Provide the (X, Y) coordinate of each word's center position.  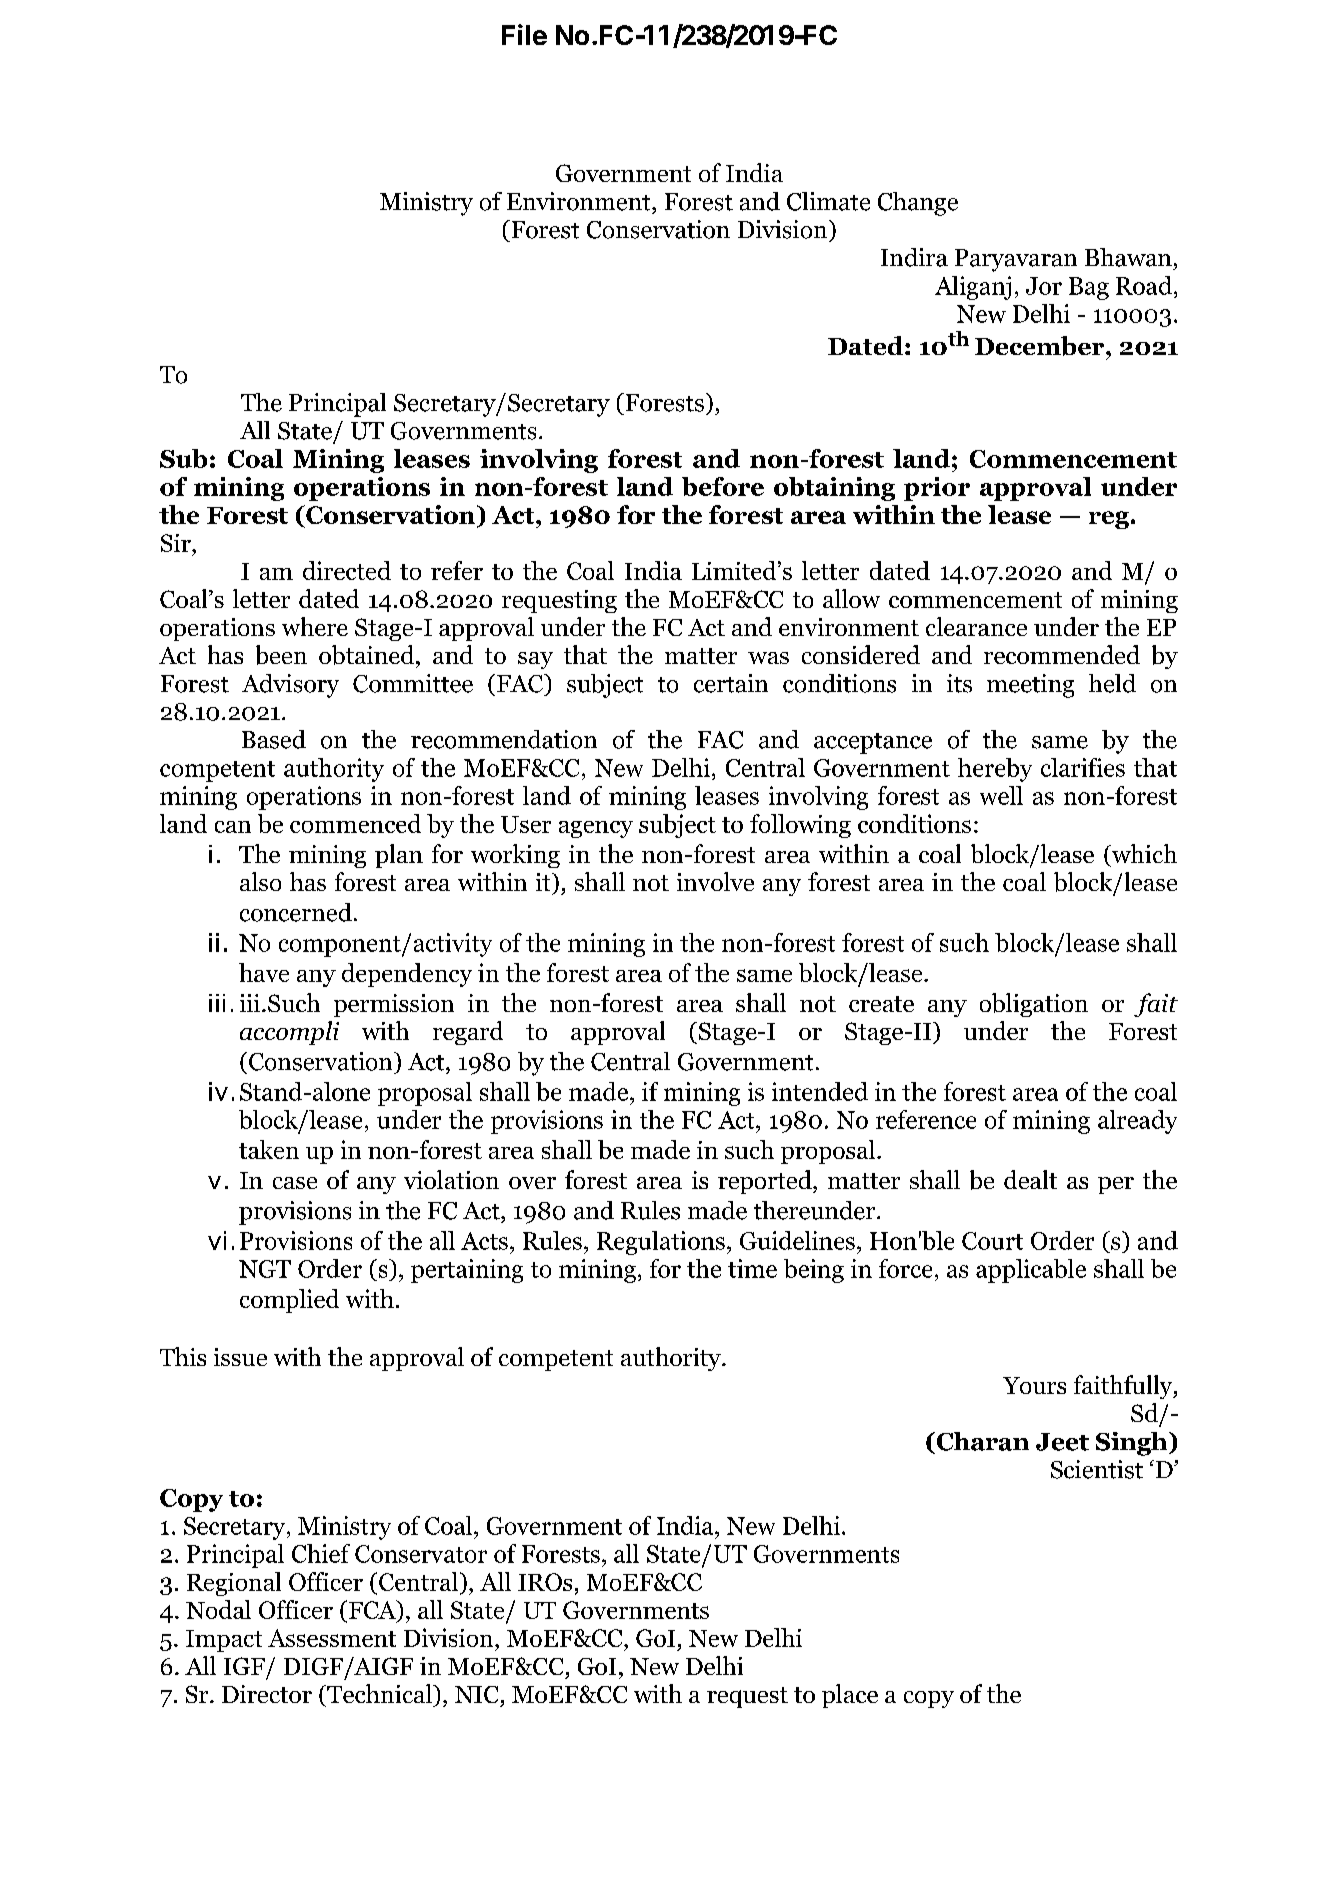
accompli (289, 1033)
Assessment (332, 1638)
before (723, 486)
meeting (1030, 686)
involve (715, 881)
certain (731, 683)
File (524, 34)
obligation (1034, 1005)
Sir (177, 543)
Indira (914, 257)
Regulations (661, 1243)
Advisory (290, 686)
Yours (1034, 1385)
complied (289, 1301)
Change (918, 204)
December (1041, 346)
